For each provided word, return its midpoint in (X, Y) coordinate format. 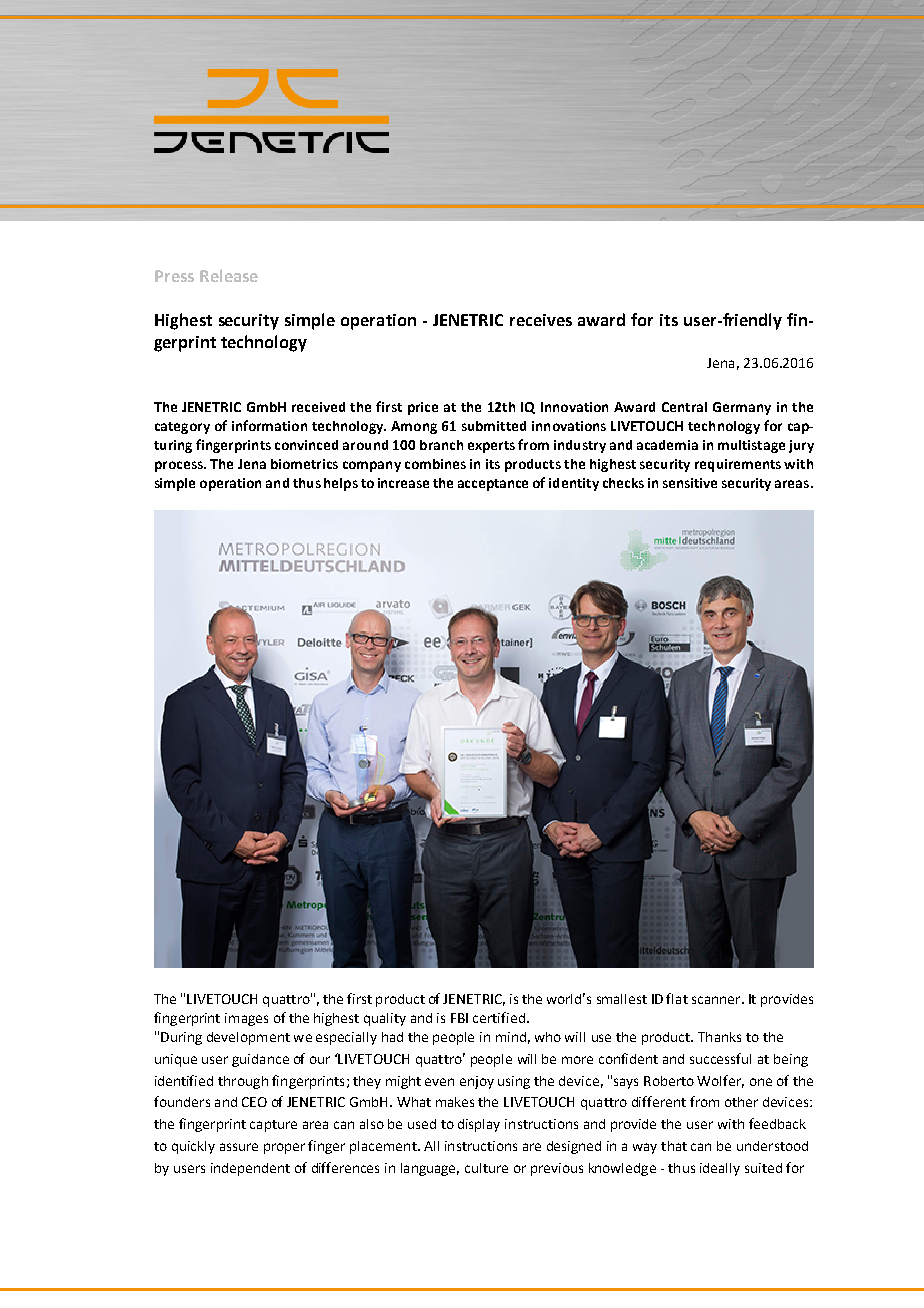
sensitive (690, 483)
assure (239, 1147)
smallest (622, 999)
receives (541, 320)
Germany (742, 408)
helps (341, 484)
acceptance (493, 485)
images (246, 1019)
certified (499, 1017)
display (479, 1125)
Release (229, 275)
